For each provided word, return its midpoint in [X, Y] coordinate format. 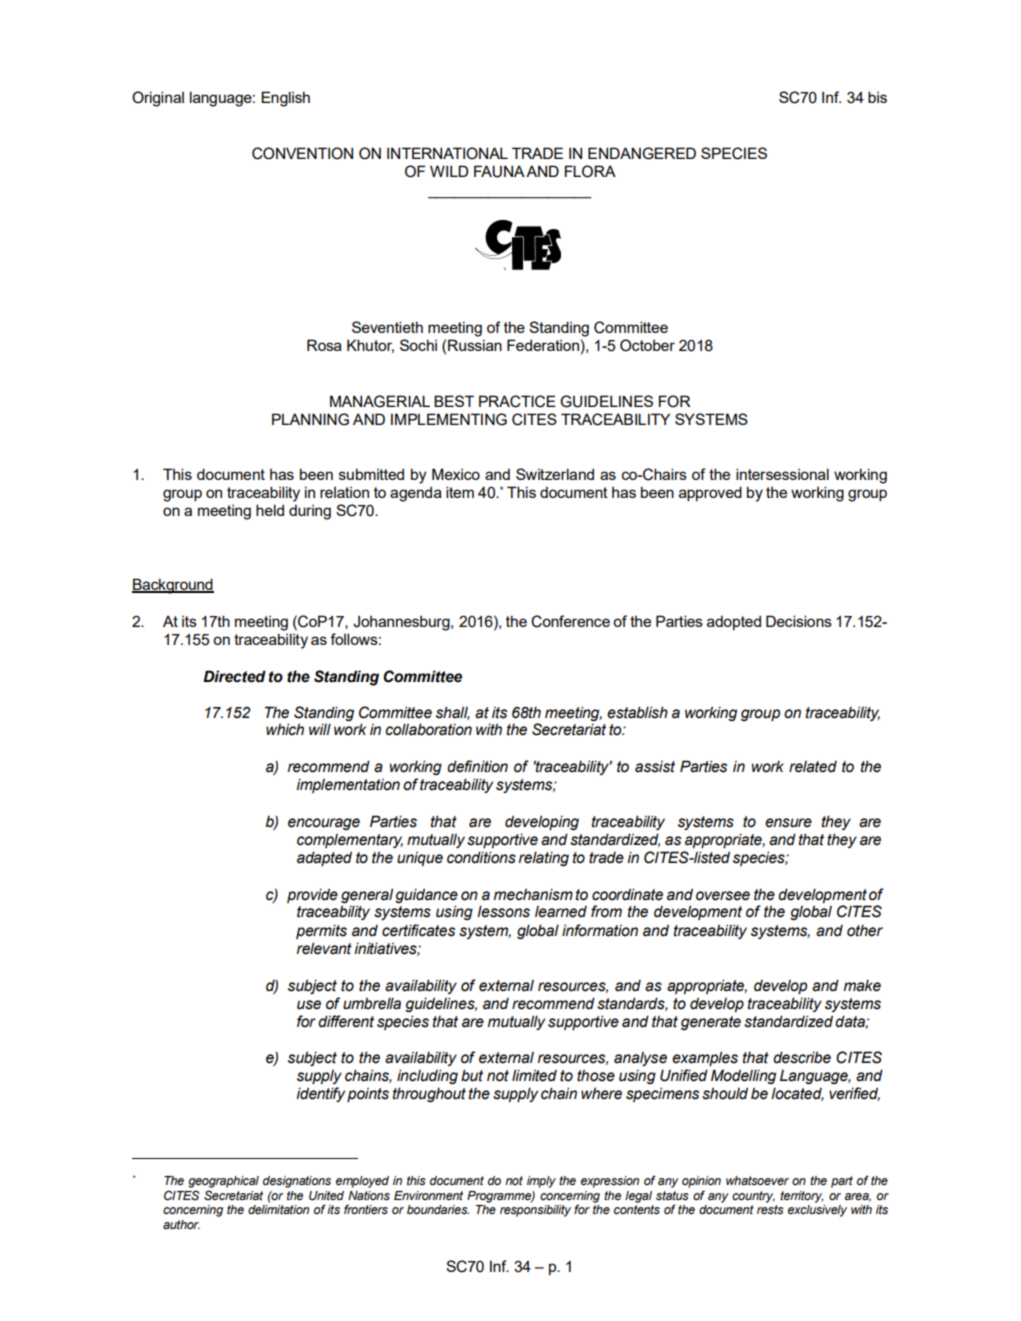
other [865, 931]
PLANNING [310, 419]
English [285, 99]
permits [321, 931]
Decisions [799, 621]
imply [541, 1182]
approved [710, 493]
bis [877, 97]
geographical [223, 1182]
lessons [503, 911]
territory [802, 1197]
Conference [570, 621]
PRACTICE [517, 401]
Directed [234, 676]
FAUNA [499, 171]
